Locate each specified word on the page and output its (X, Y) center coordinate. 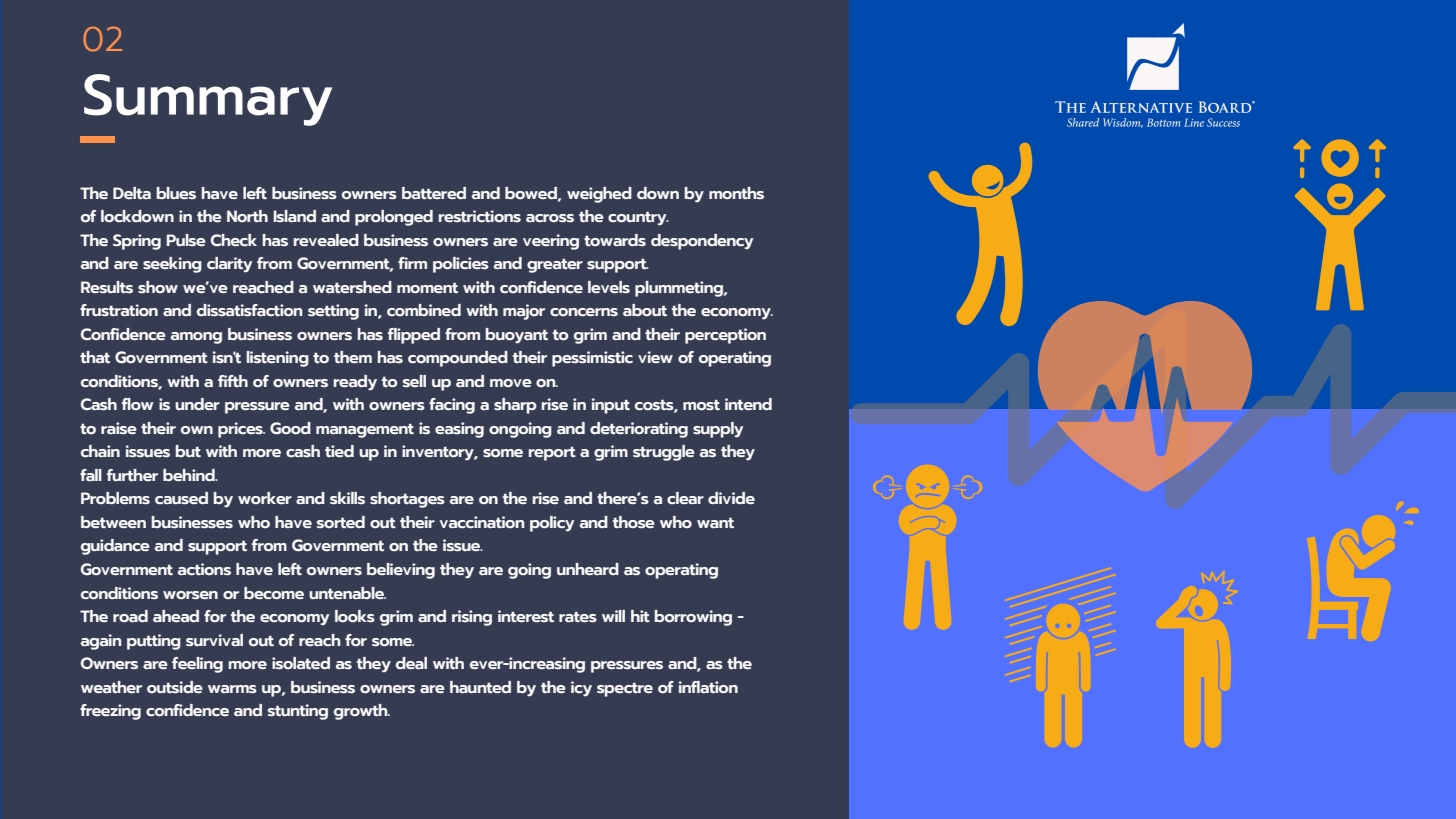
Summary (208, 100)
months (736, 193)
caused (181, 498)
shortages (407, 500)
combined (424, 310)
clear (685, 498)
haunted (480, 687)
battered (434, 193)
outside (175, 687)
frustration (119, 310)
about (645, 310)
